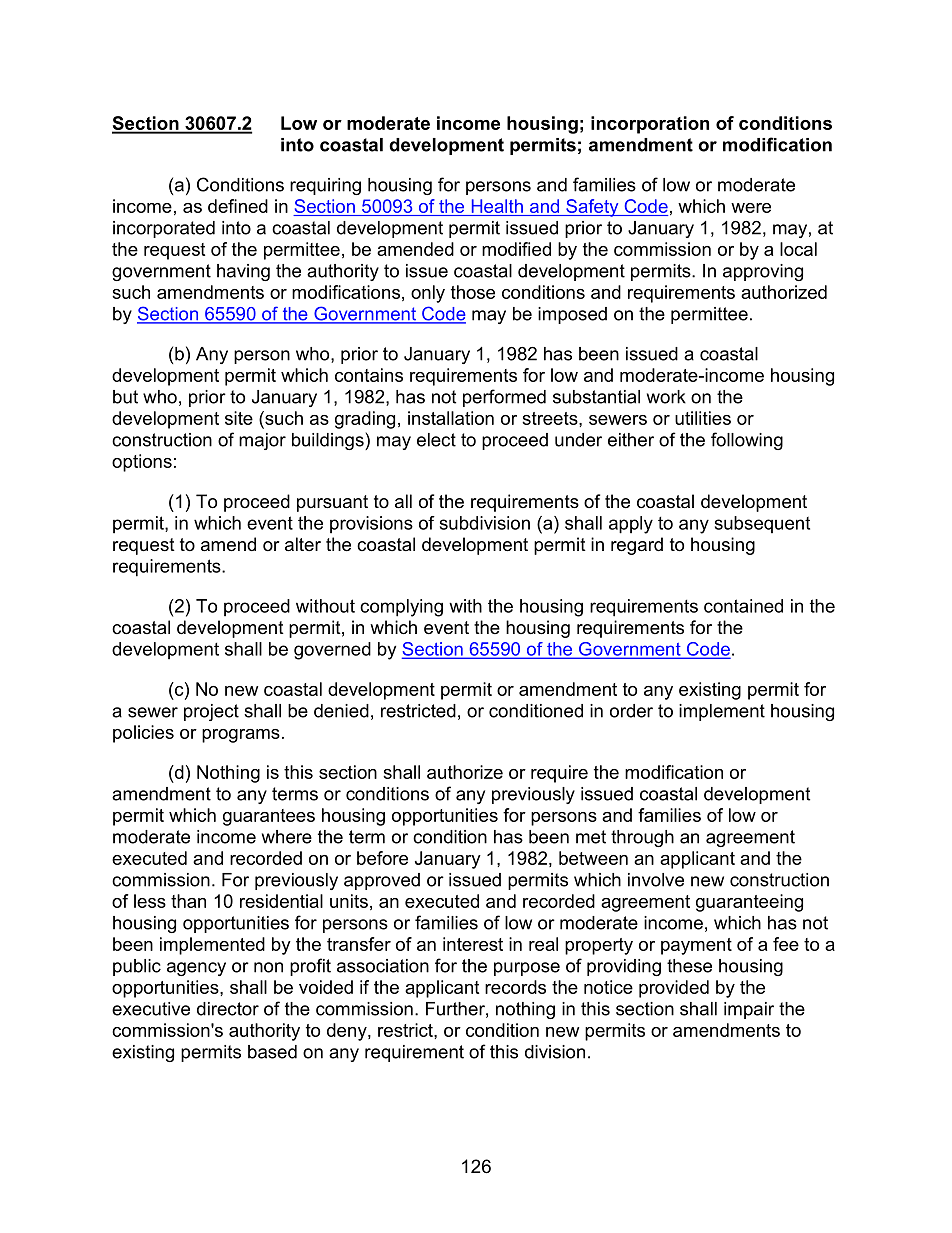 The height and width of the screenshot is (1233, 952). Describe the element at coordinates (763, 272) in the screenshot. I see `approving` at that location.
